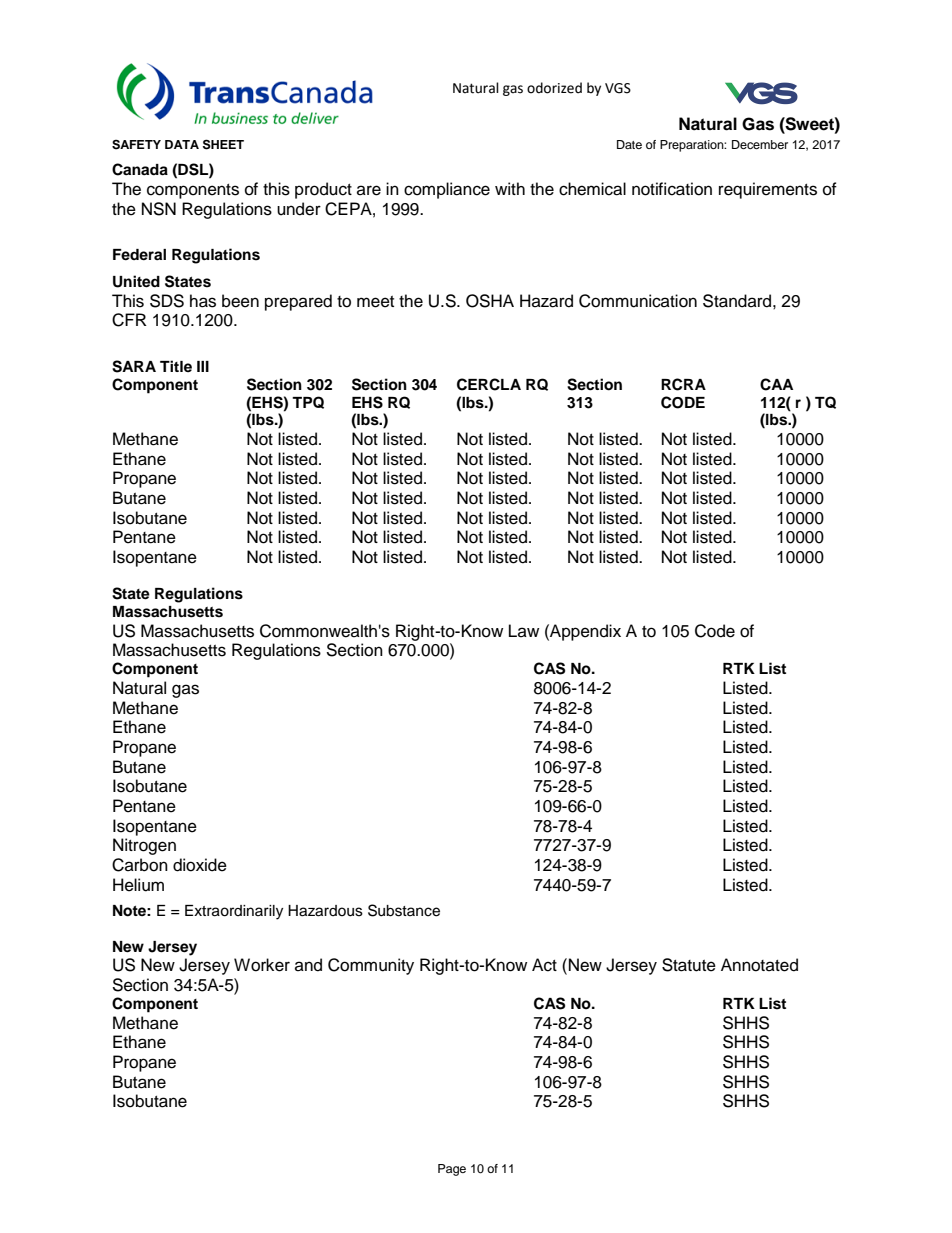  What do you see at coordinates (689, 965) in the image?
I see `Statute` at bounding box center [689, 965].
